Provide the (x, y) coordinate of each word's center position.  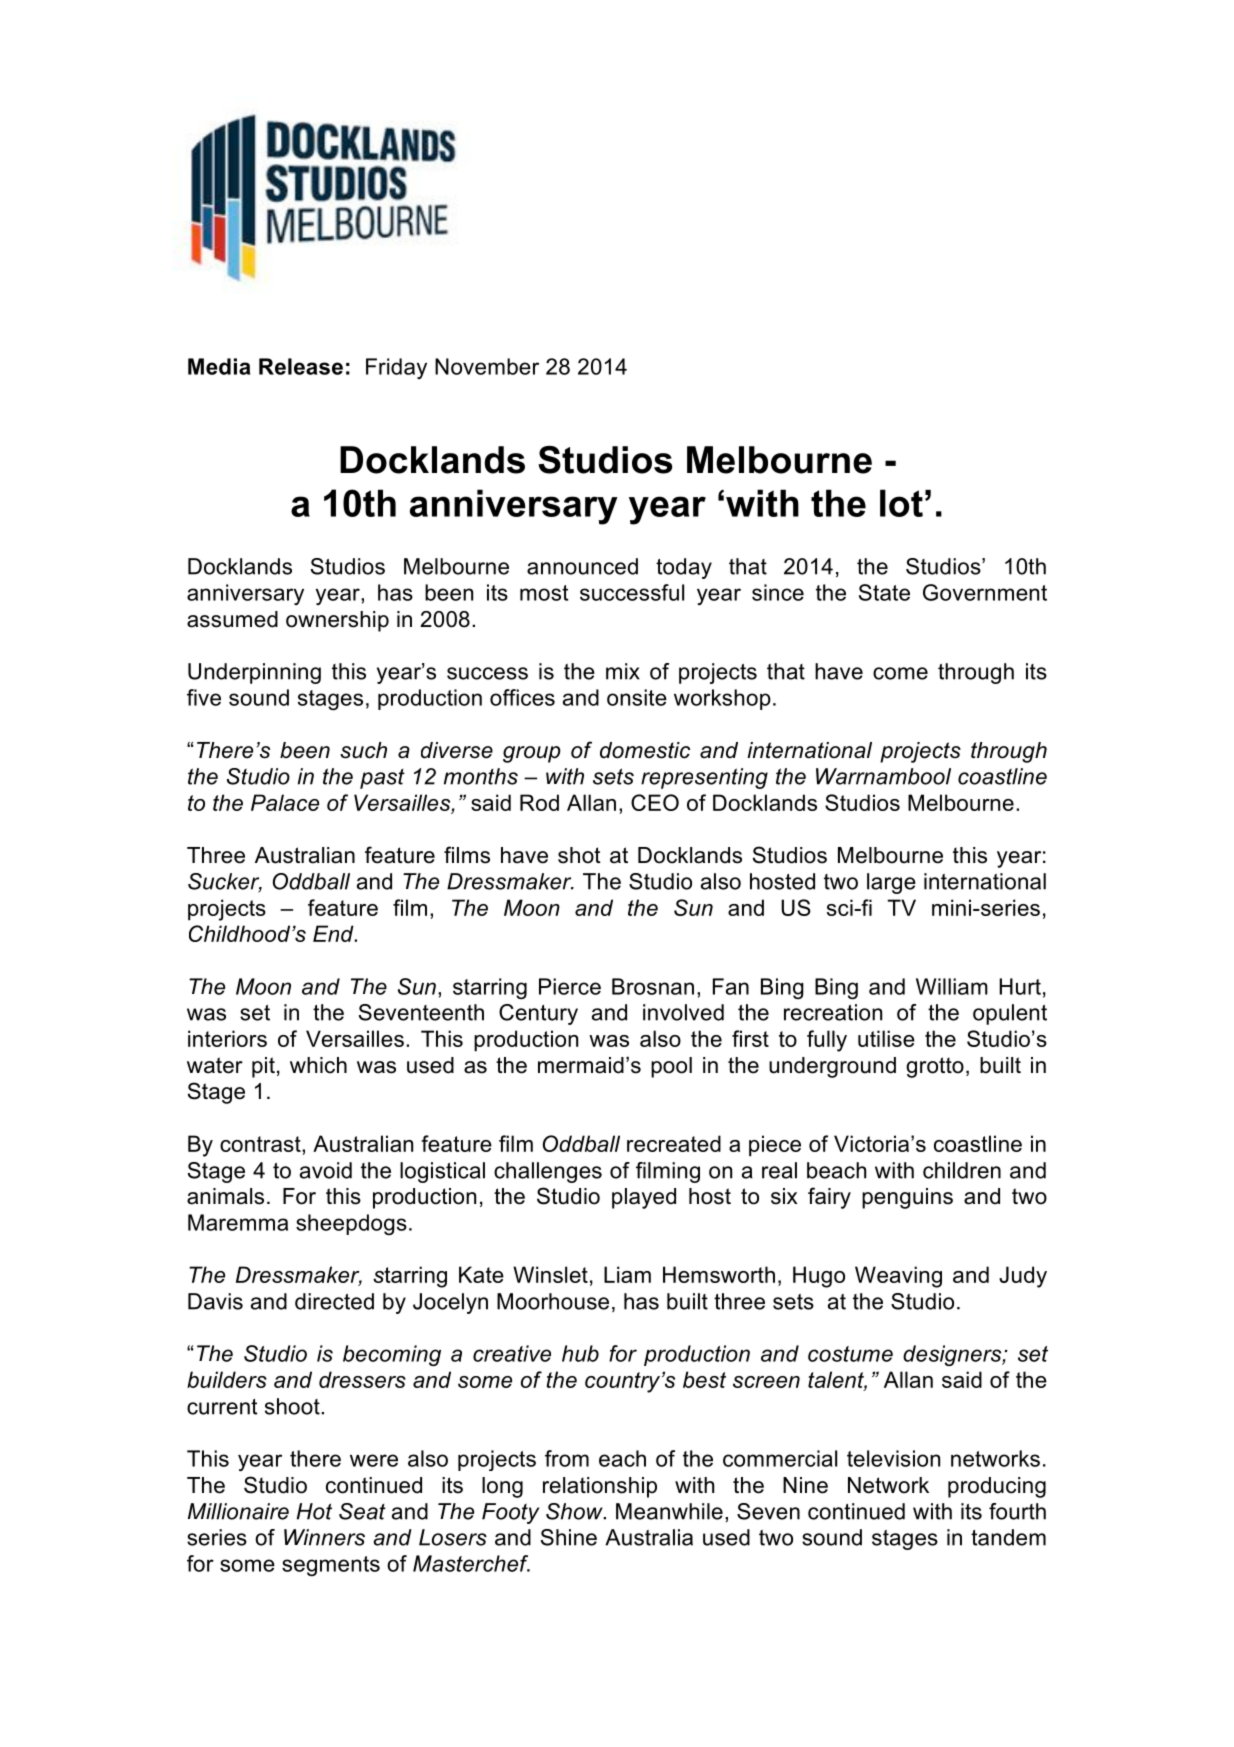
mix (623, 671)
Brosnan (653, 986)
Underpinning (254, 673)
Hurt (1020, 986)
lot (901, 503)
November (487, 366)
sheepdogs (351, 1224)
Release (301, 366)
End (334, 933)
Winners (324, 1537)
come (900, 673)
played (644, 1198)
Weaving (898, 1277)
